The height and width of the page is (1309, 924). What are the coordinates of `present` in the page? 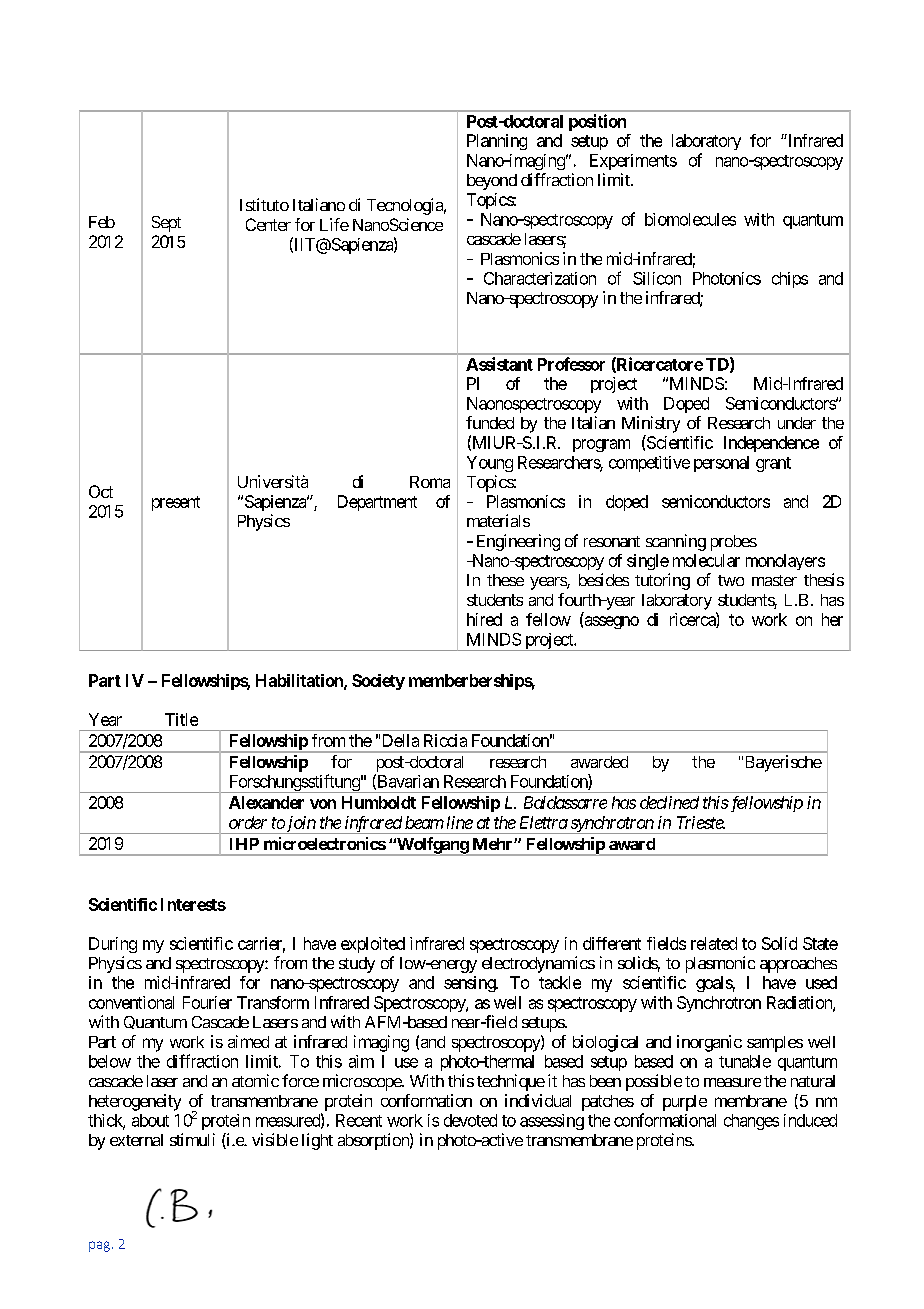 It's located at (176, 503).
